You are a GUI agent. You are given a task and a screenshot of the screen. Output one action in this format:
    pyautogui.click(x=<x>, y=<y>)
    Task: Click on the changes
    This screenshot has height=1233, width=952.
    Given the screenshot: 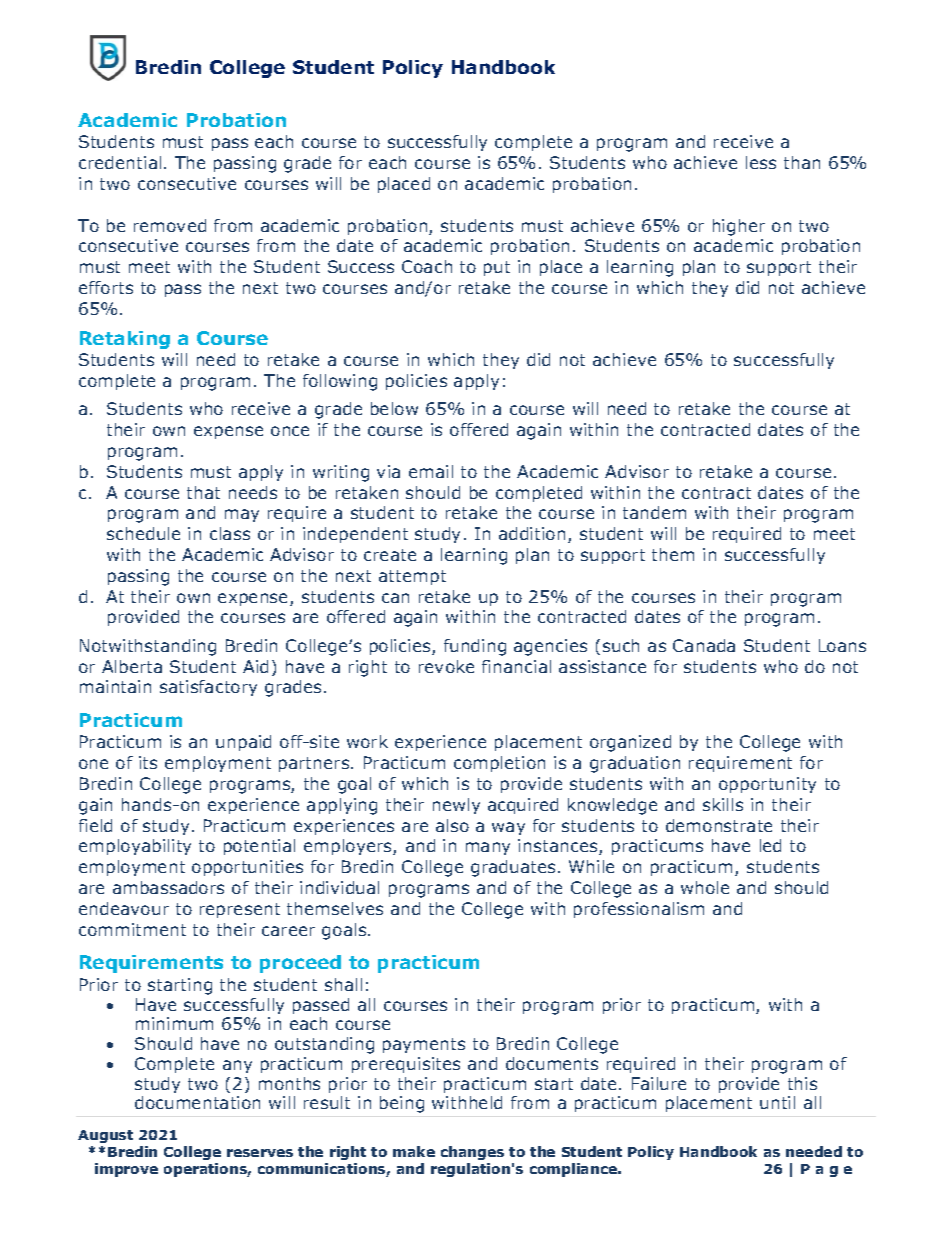 What is the action you would take?
    pyautogui.click(x=472, y=1153)
